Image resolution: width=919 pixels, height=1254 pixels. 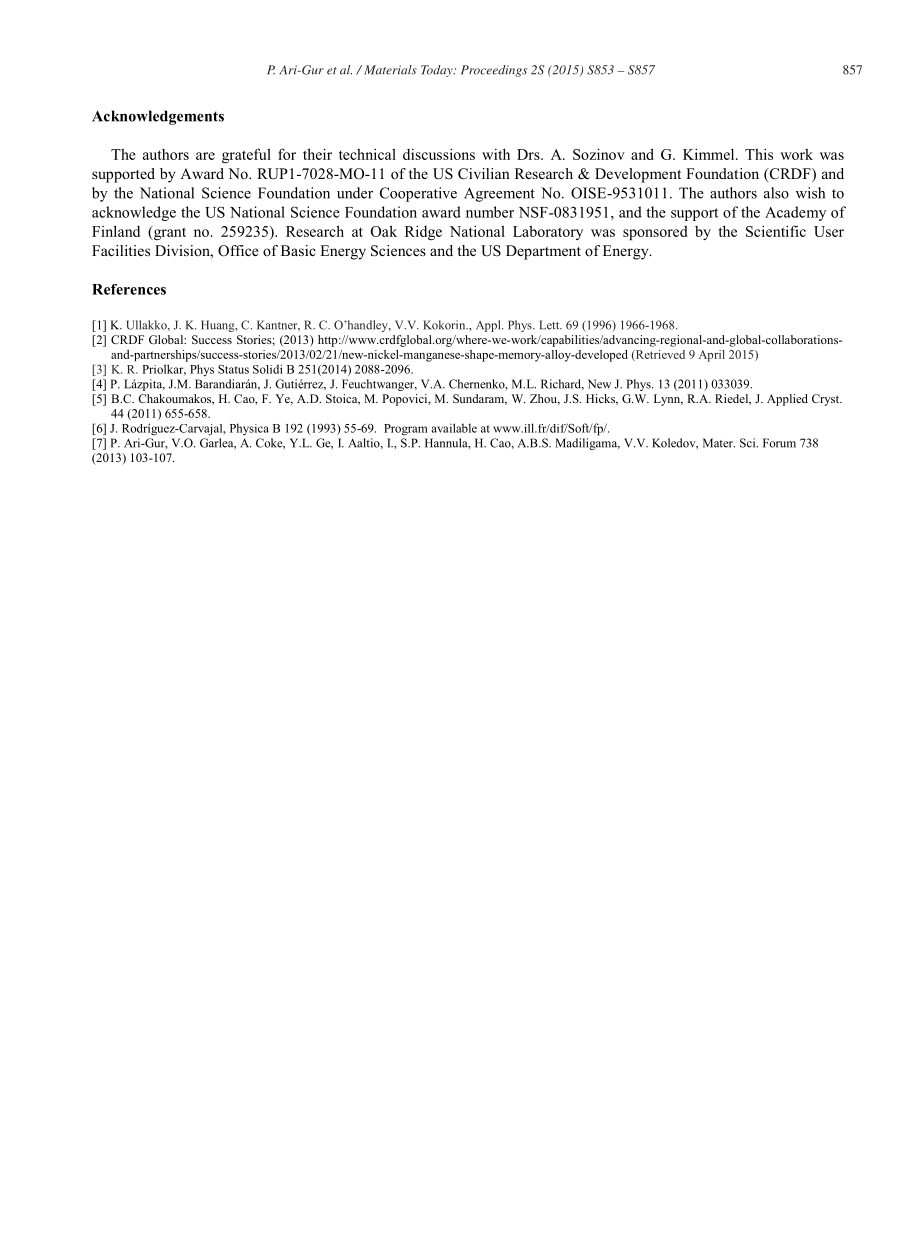 I want to click on Scientific, so click(x=776, y=231).
